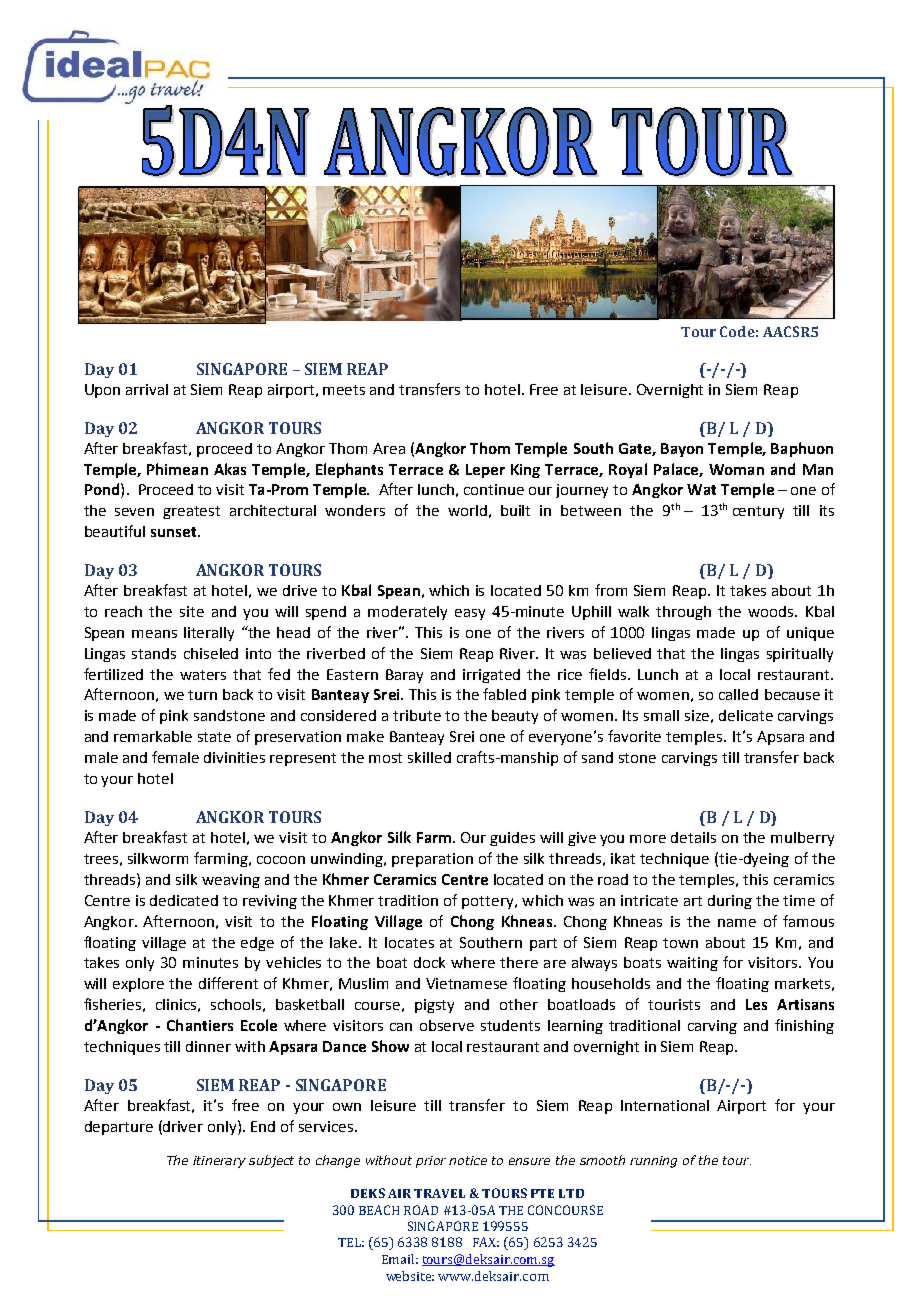  I want to click on TRAVEL, so click(439, 1193).
